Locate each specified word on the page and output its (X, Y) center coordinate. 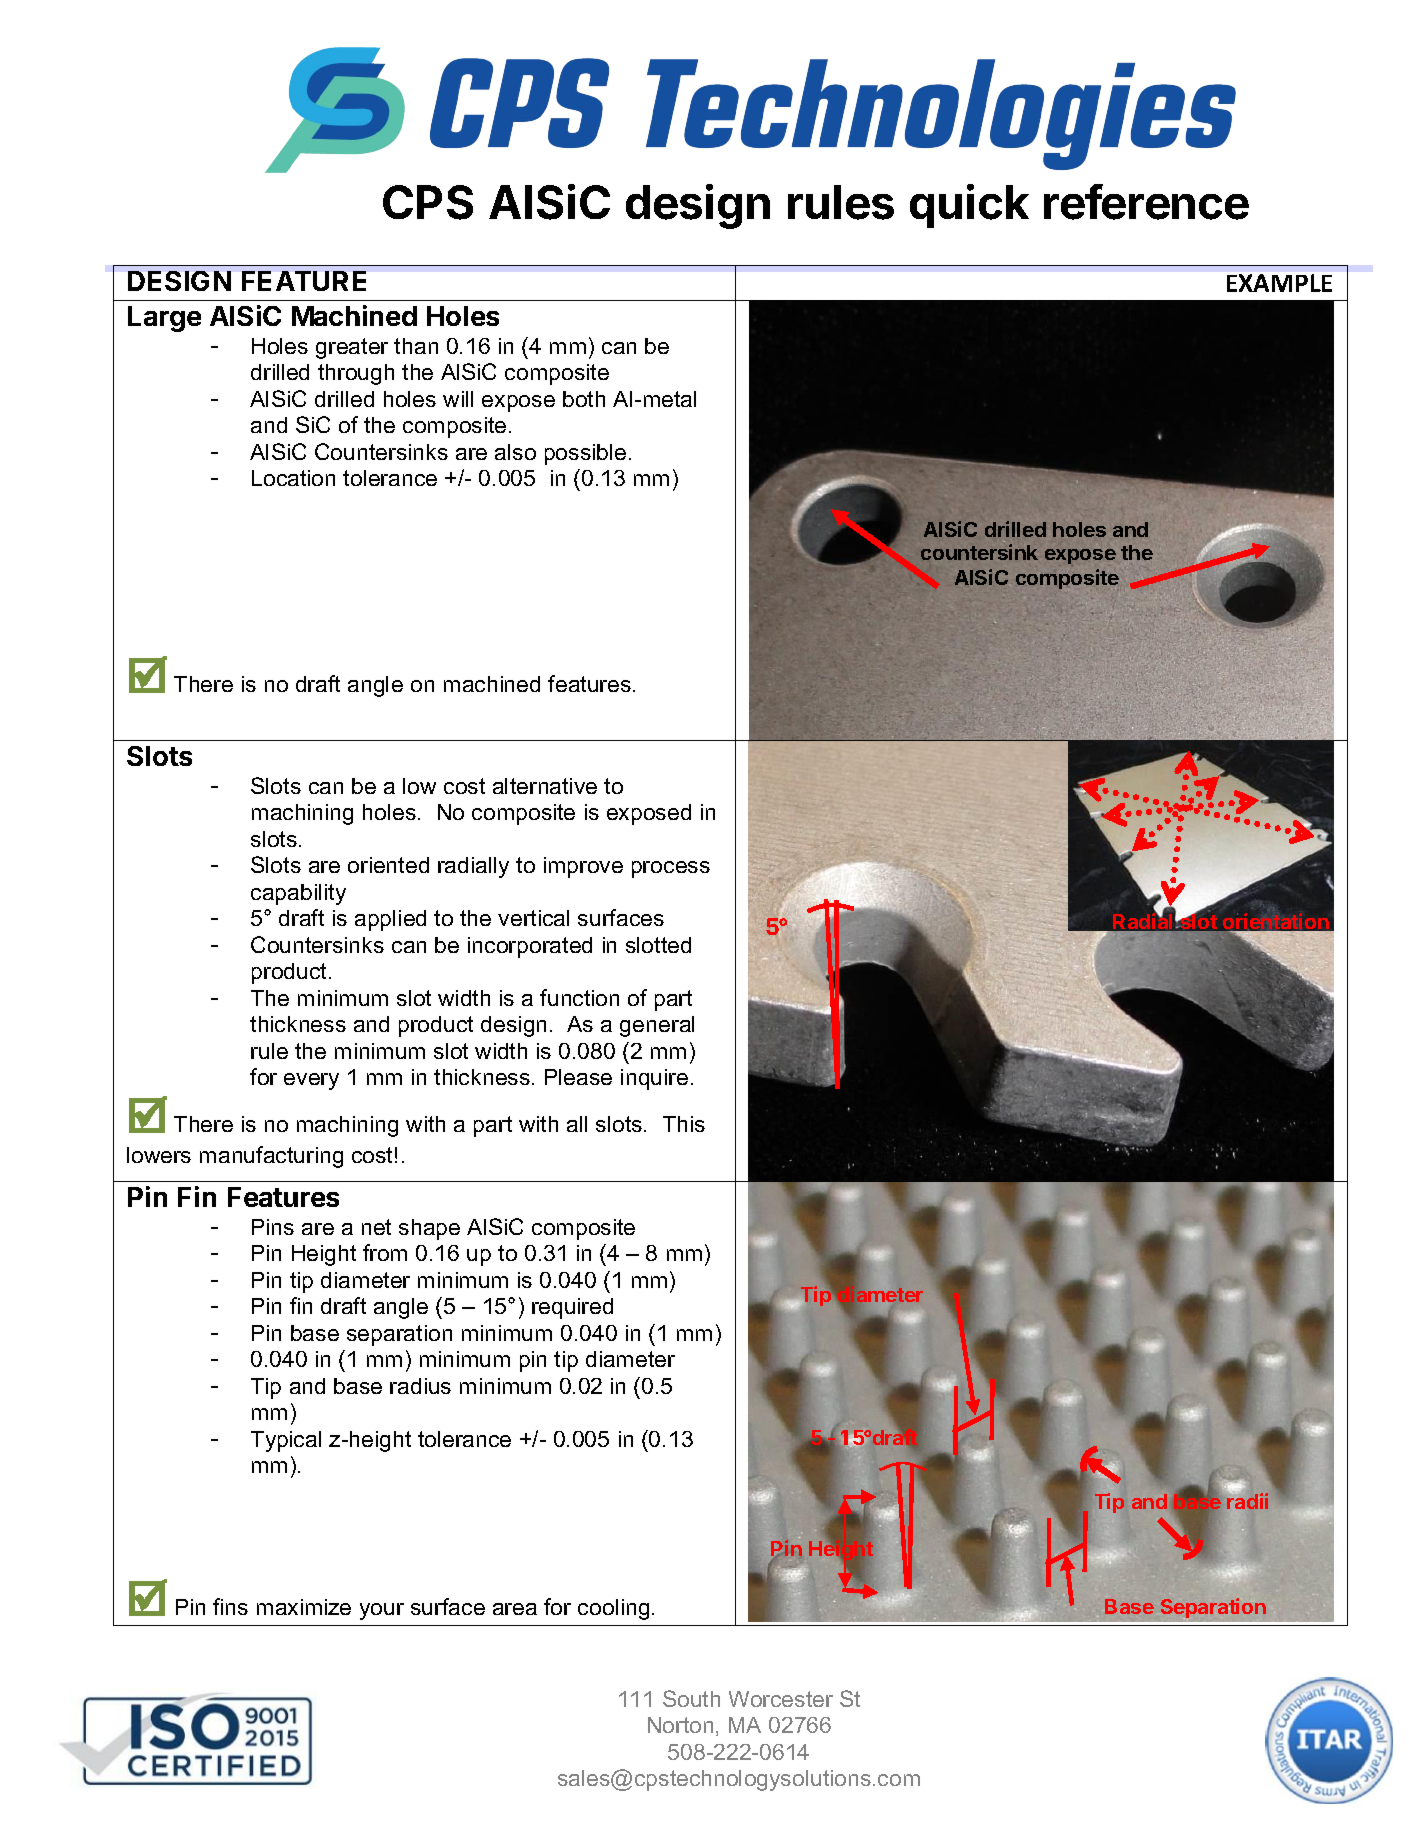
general (657, 1026)
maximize (304, 1607)
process (671, 869)
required (572, 1308)
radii (1247, 1500)
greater (352, 348)
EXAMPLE (1279, 283)
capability (298, 894)
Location (293, 478)
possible (585, 454)
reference (1146, 202)
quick (969, 206)
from (385, 1252)
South (691, 1698)
